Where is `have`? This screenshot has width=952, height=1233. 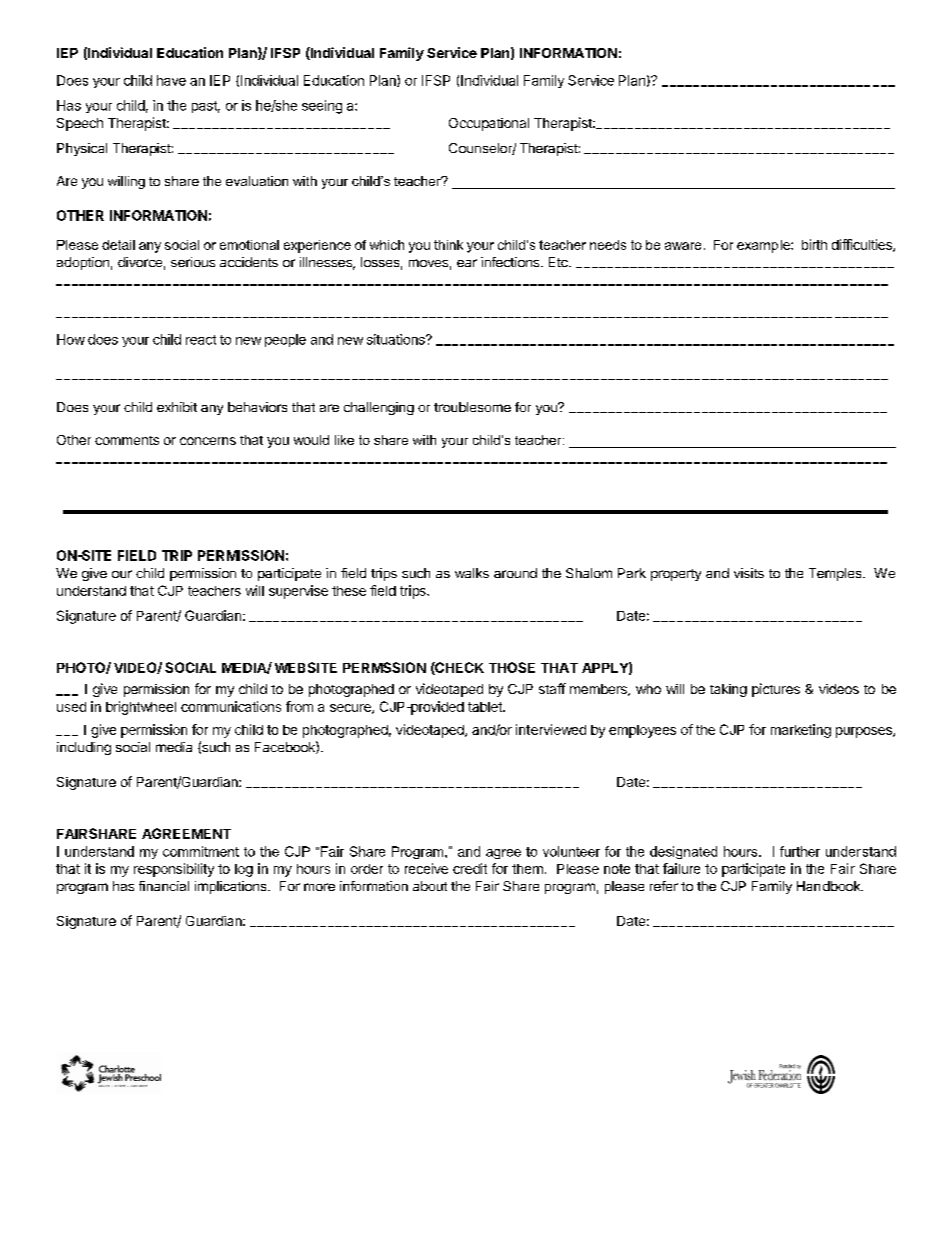 have is located at coordinates (171, 80).
